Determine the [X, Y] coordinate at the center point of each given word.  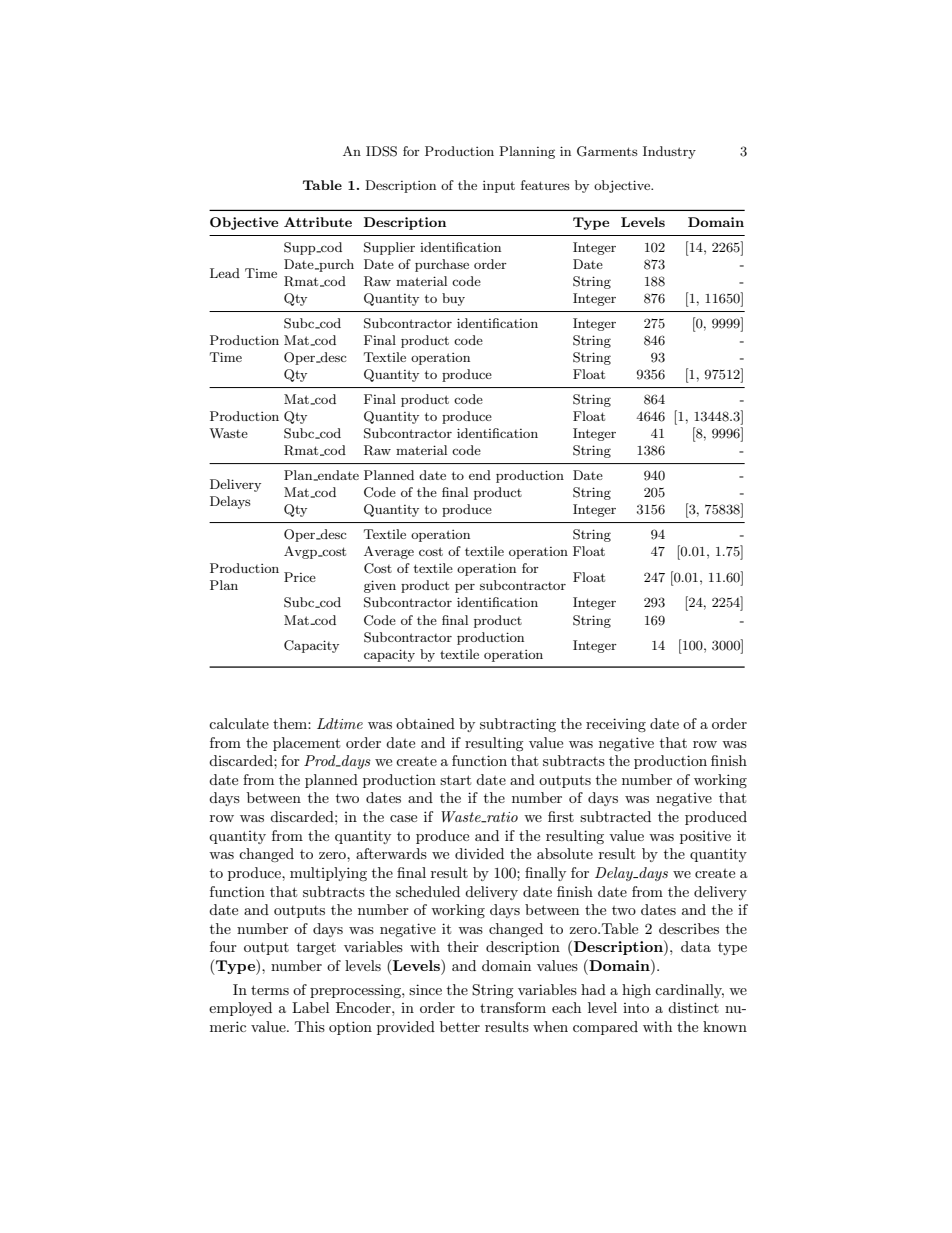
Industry [669, 152]
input [499, 187]
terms [270, 990]
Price [300, 577]
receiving [616, 725]
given [380, 586]
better [460, 1026]
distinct [693, 1007]
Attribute [318, 222]
